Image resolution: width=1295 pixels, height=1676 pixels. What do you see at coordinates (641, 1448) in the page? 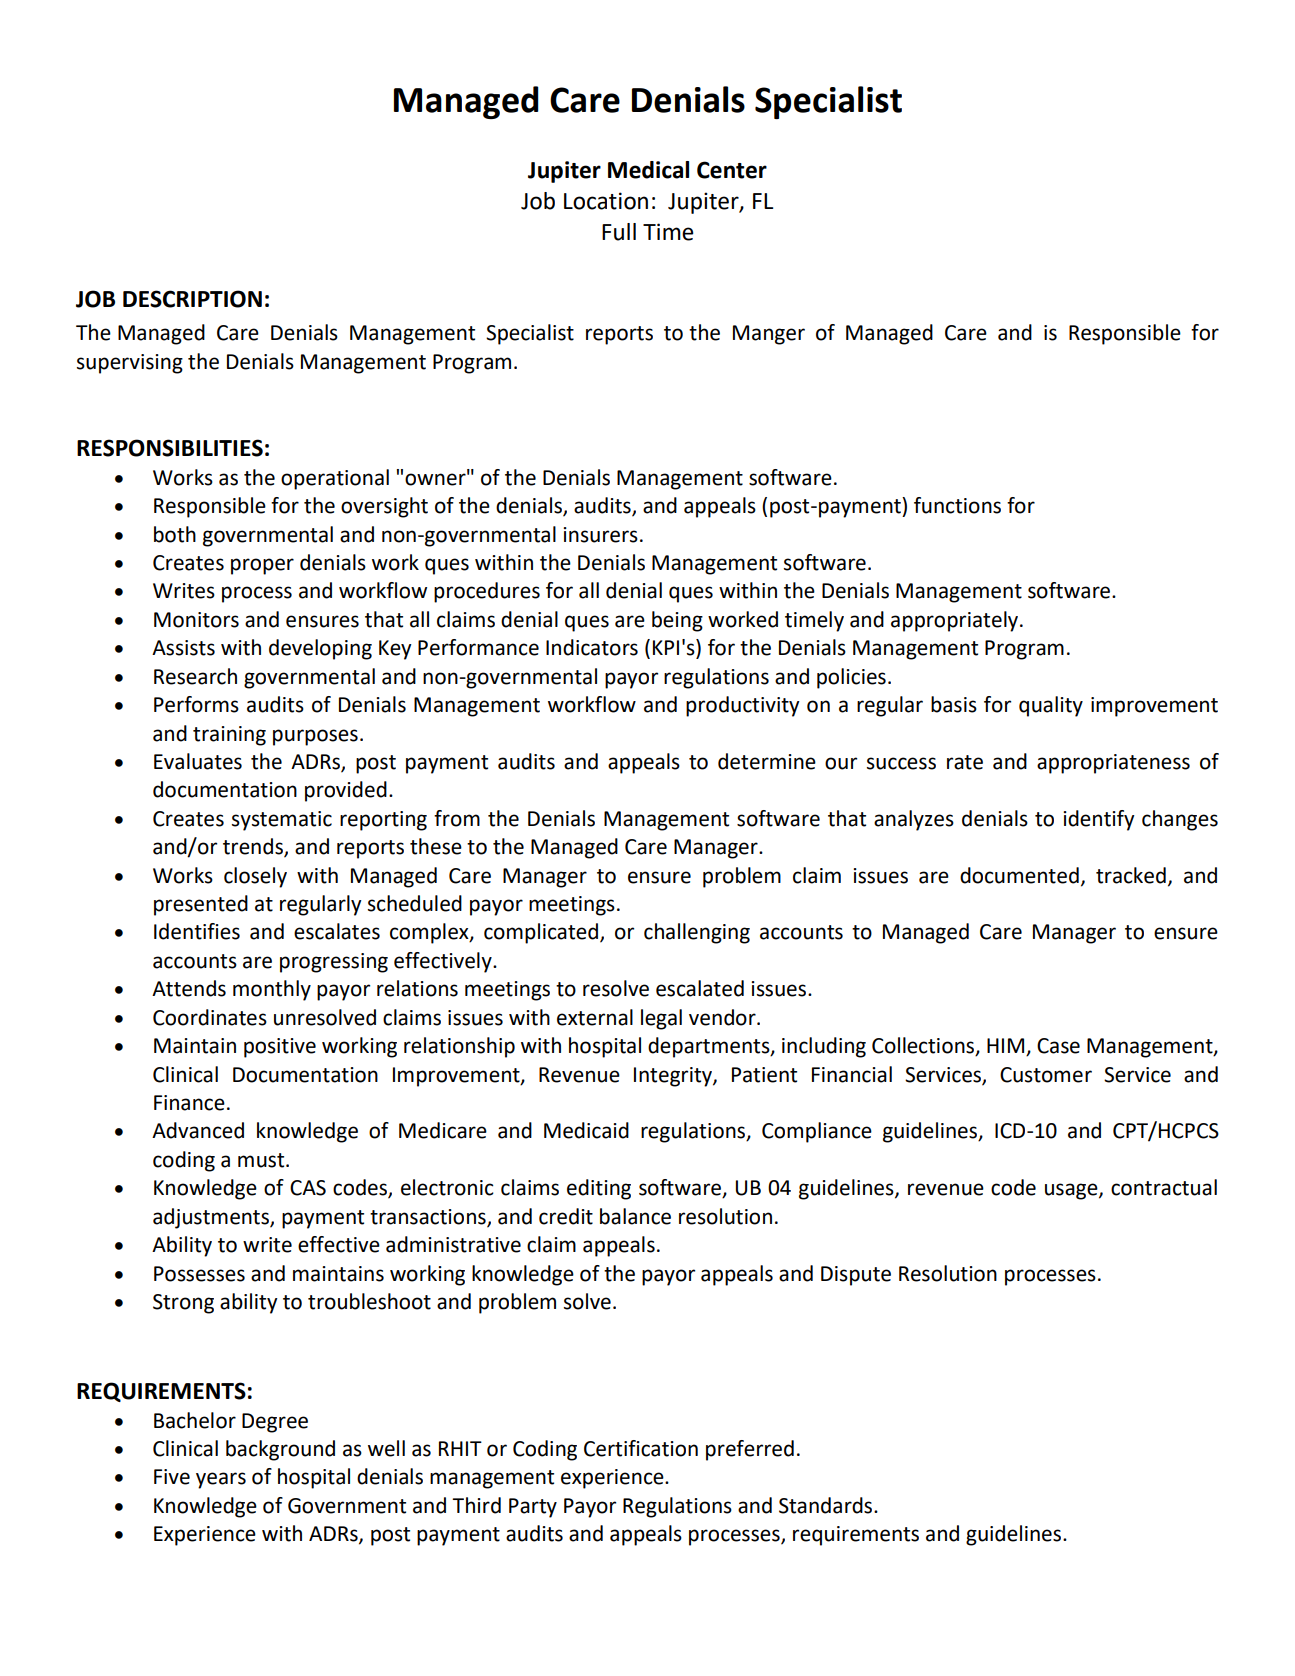
I see `Certification` at bounding box center [641, 1448].
